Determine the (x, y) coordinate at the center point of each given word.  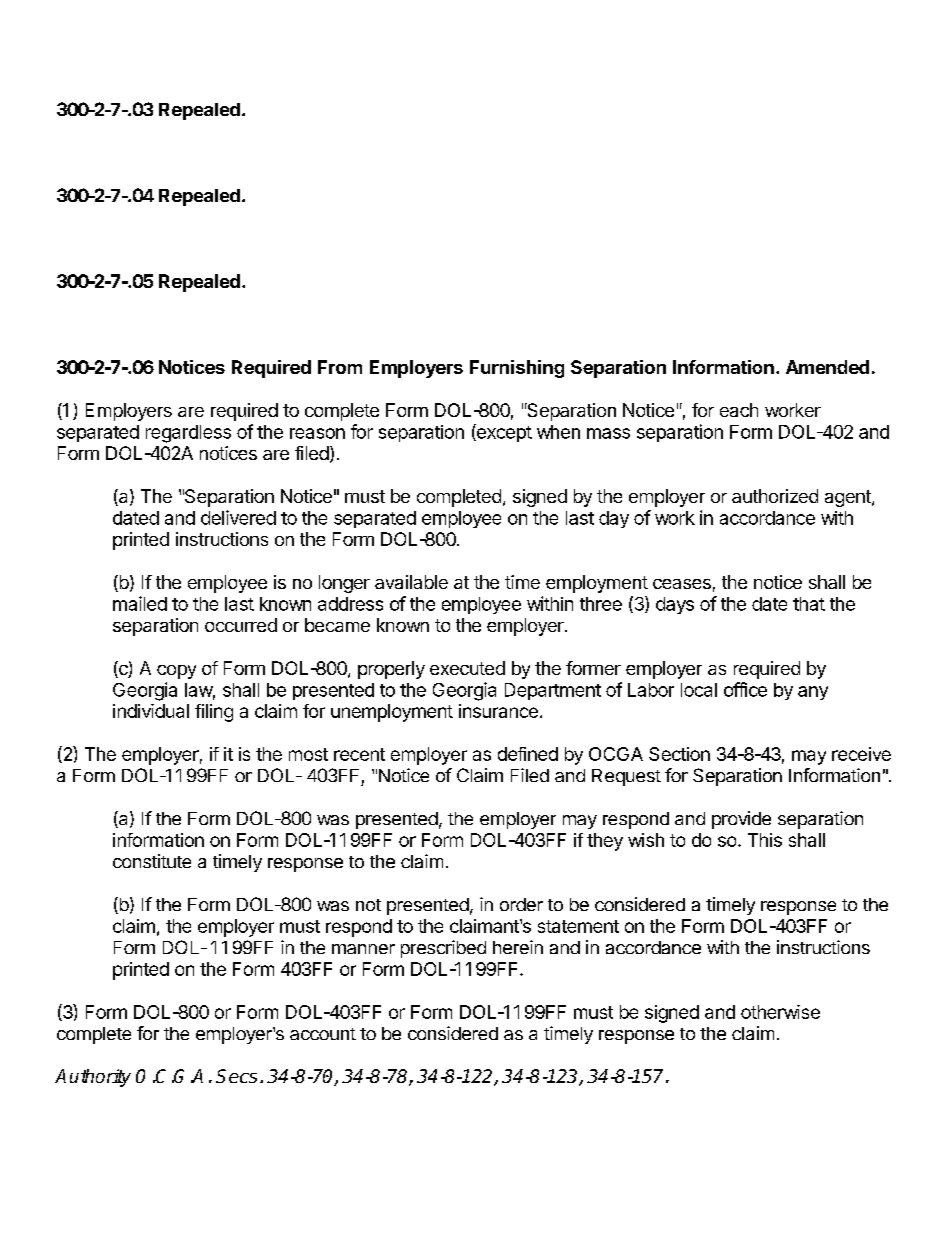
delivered (238, 517)
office (745, 689)
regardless (188, 434)
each (739, 410)
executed (467, 668)
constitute (152, 861)
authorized (775, 496)
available (411, 582)
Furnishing (517, 369)
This (765, 840)
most (308, 754)
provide (741, 820)
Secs (236, 1076)
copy (176, 672)
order (521, 904)
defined (528, 754)
